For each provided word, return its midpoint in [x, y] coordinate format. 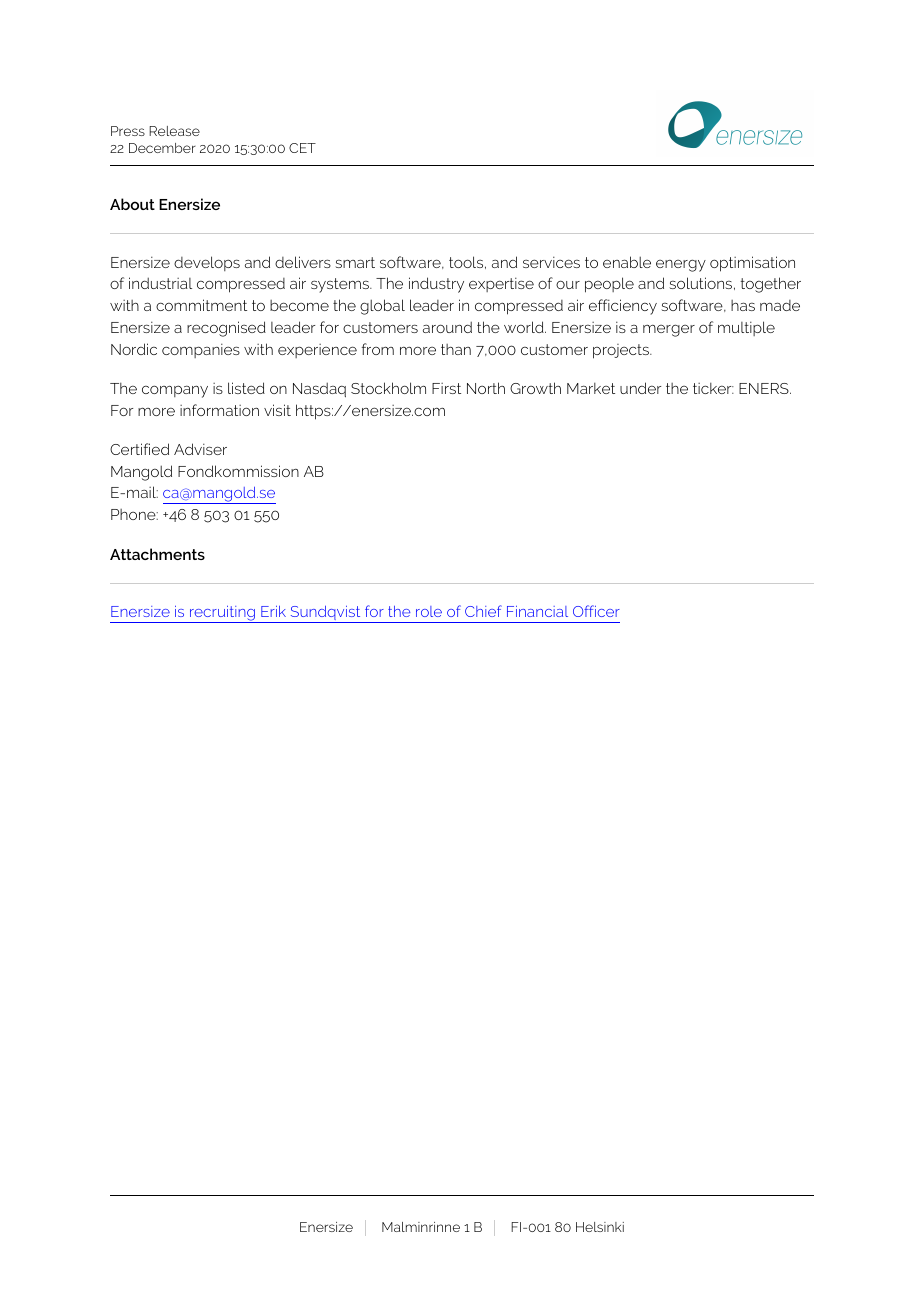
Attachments [157, 554]
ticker [713, 388]
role [429, 611]
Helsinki [600, 1227]
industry [436, 285]
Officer [596, 611]
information [219, 410]
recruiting [222, 614]
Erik [273, 611]
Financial [537, 611]
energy [681, 265]
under [640, 388]
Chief [483, 611]
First [446, 388]
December [162, 148]
